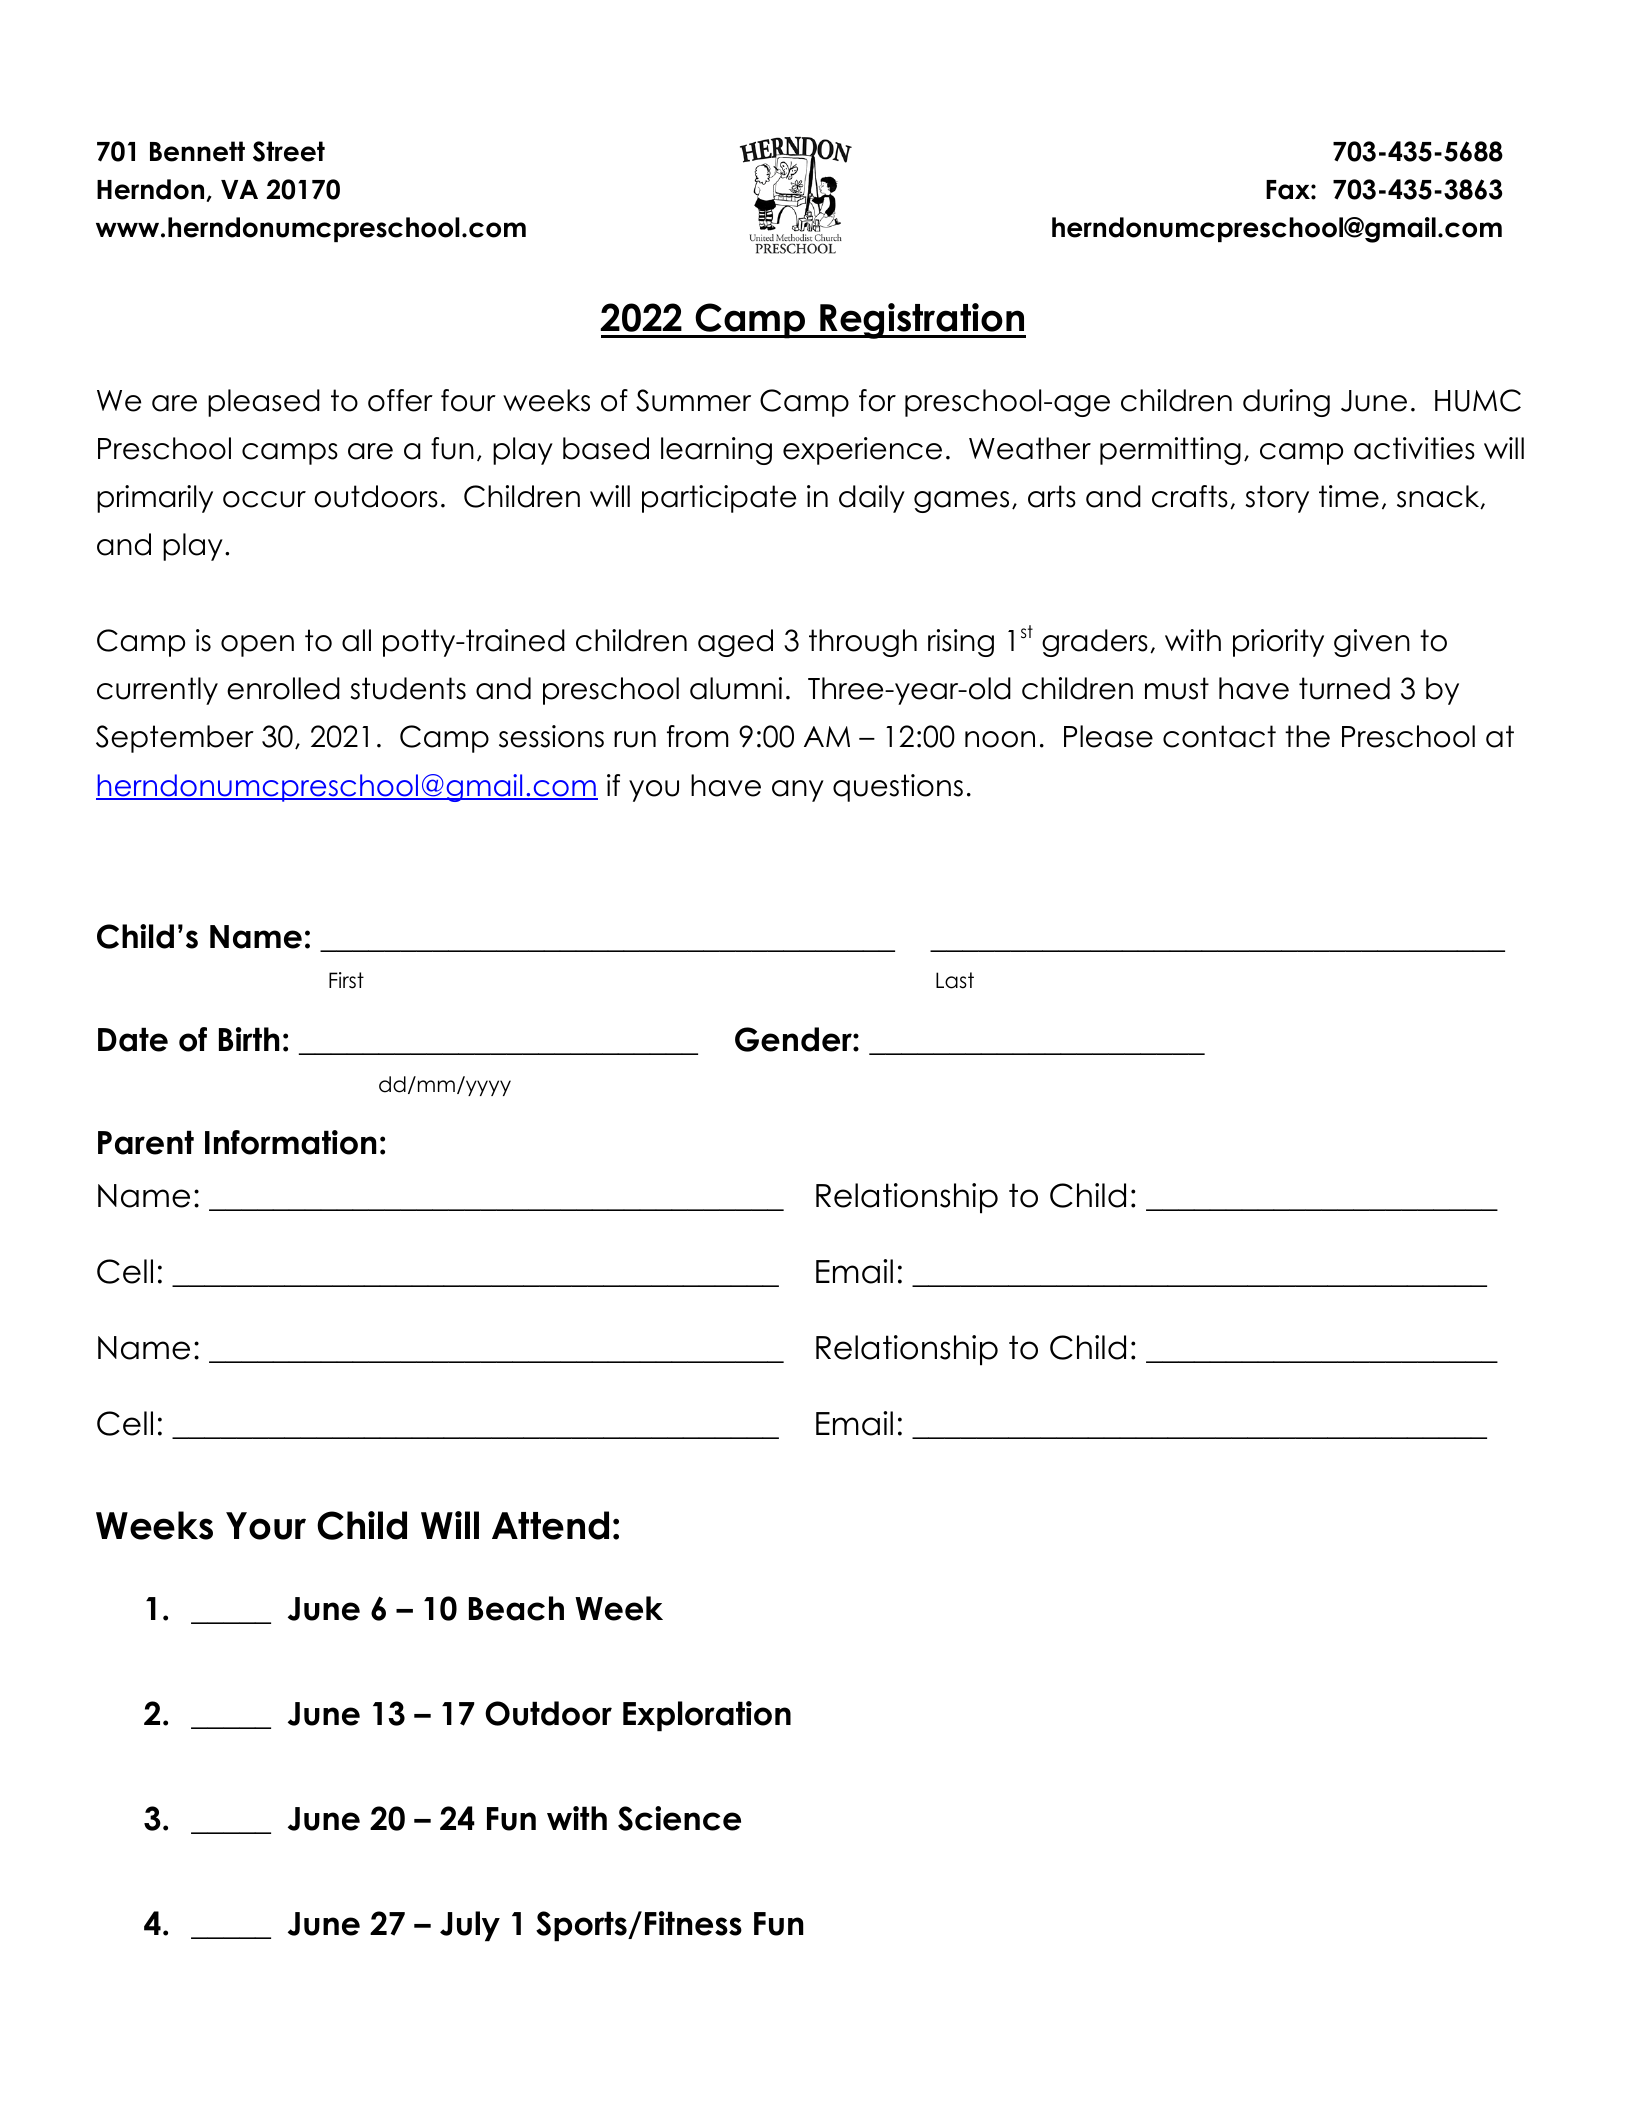  Describe the element at coordinates (922, 321) in the screenshot. I see `Registration` at that location.
